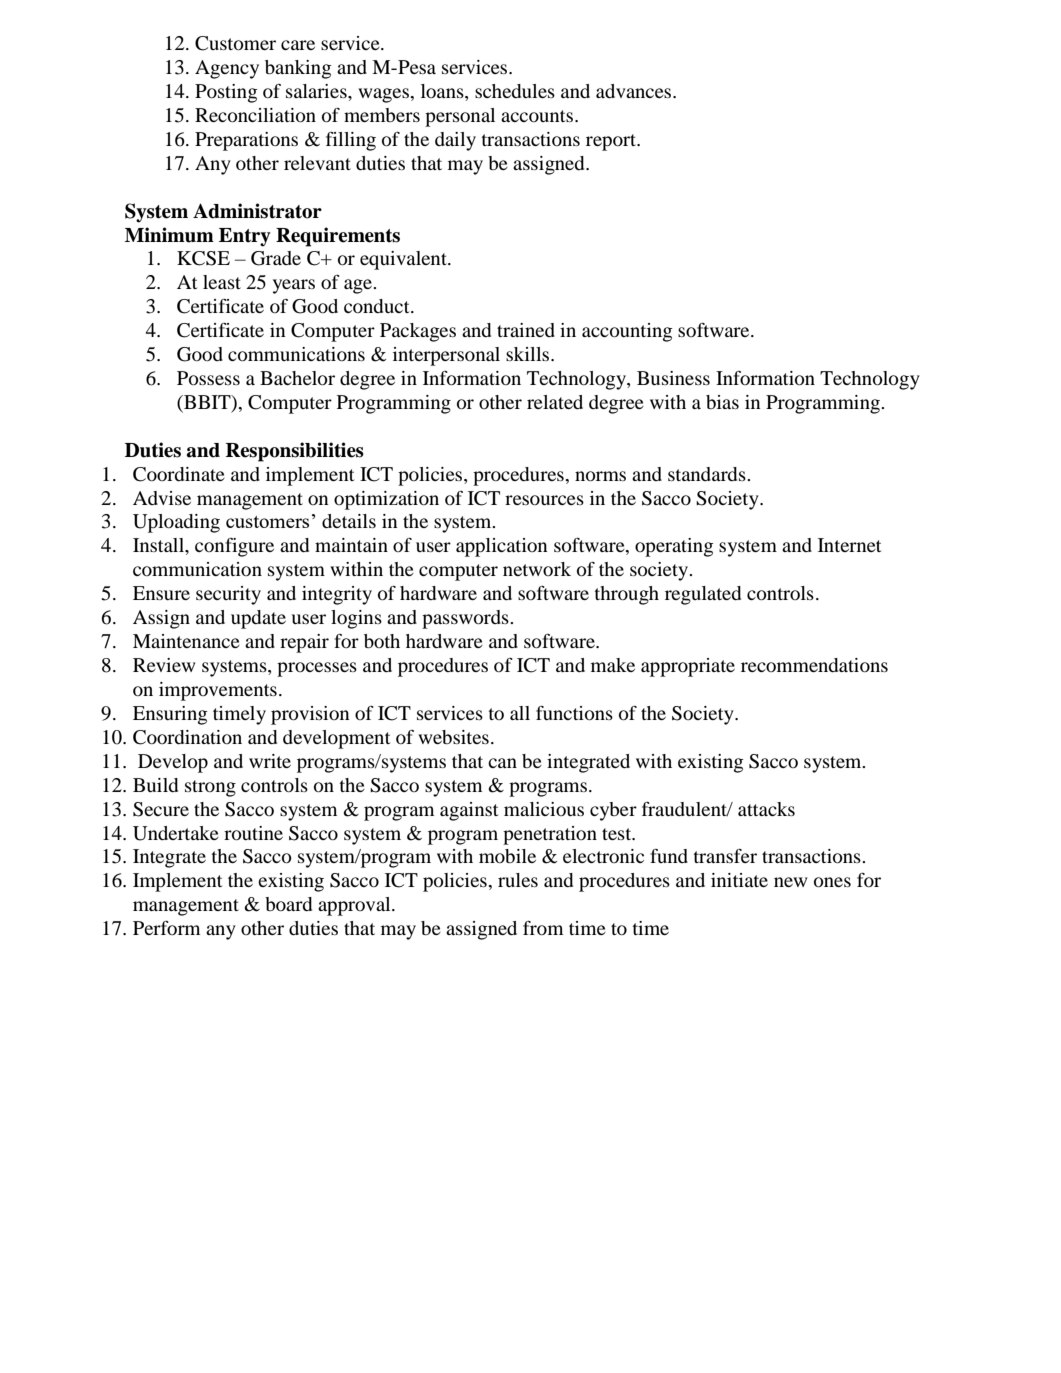  What do you see at coordinates (635, 91) in the document?
I see `advances` at bounding box center [635, 91].
